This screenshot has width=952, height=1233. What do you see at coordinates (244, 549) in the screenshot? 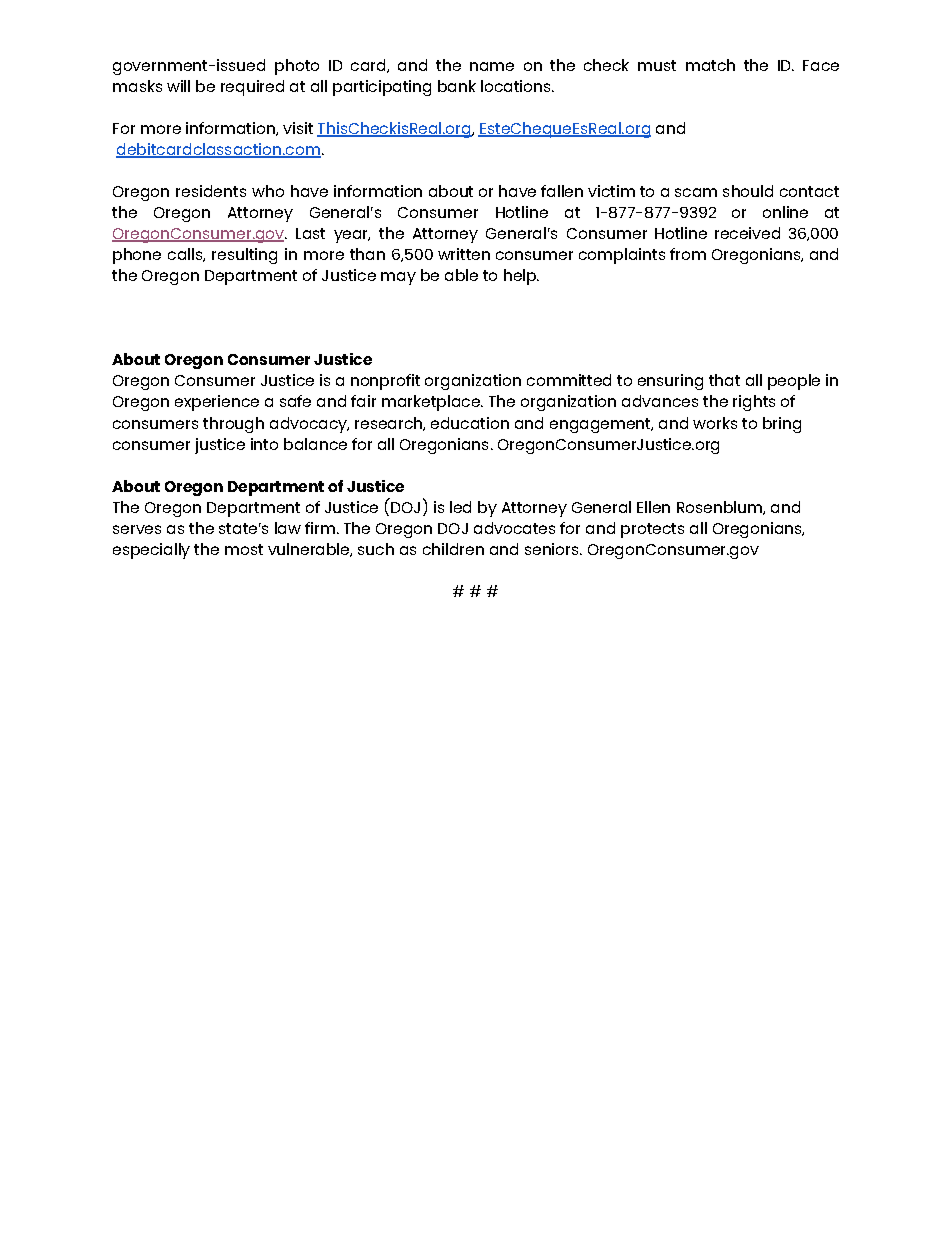
I see `most` at bounding box center [244, 549].
